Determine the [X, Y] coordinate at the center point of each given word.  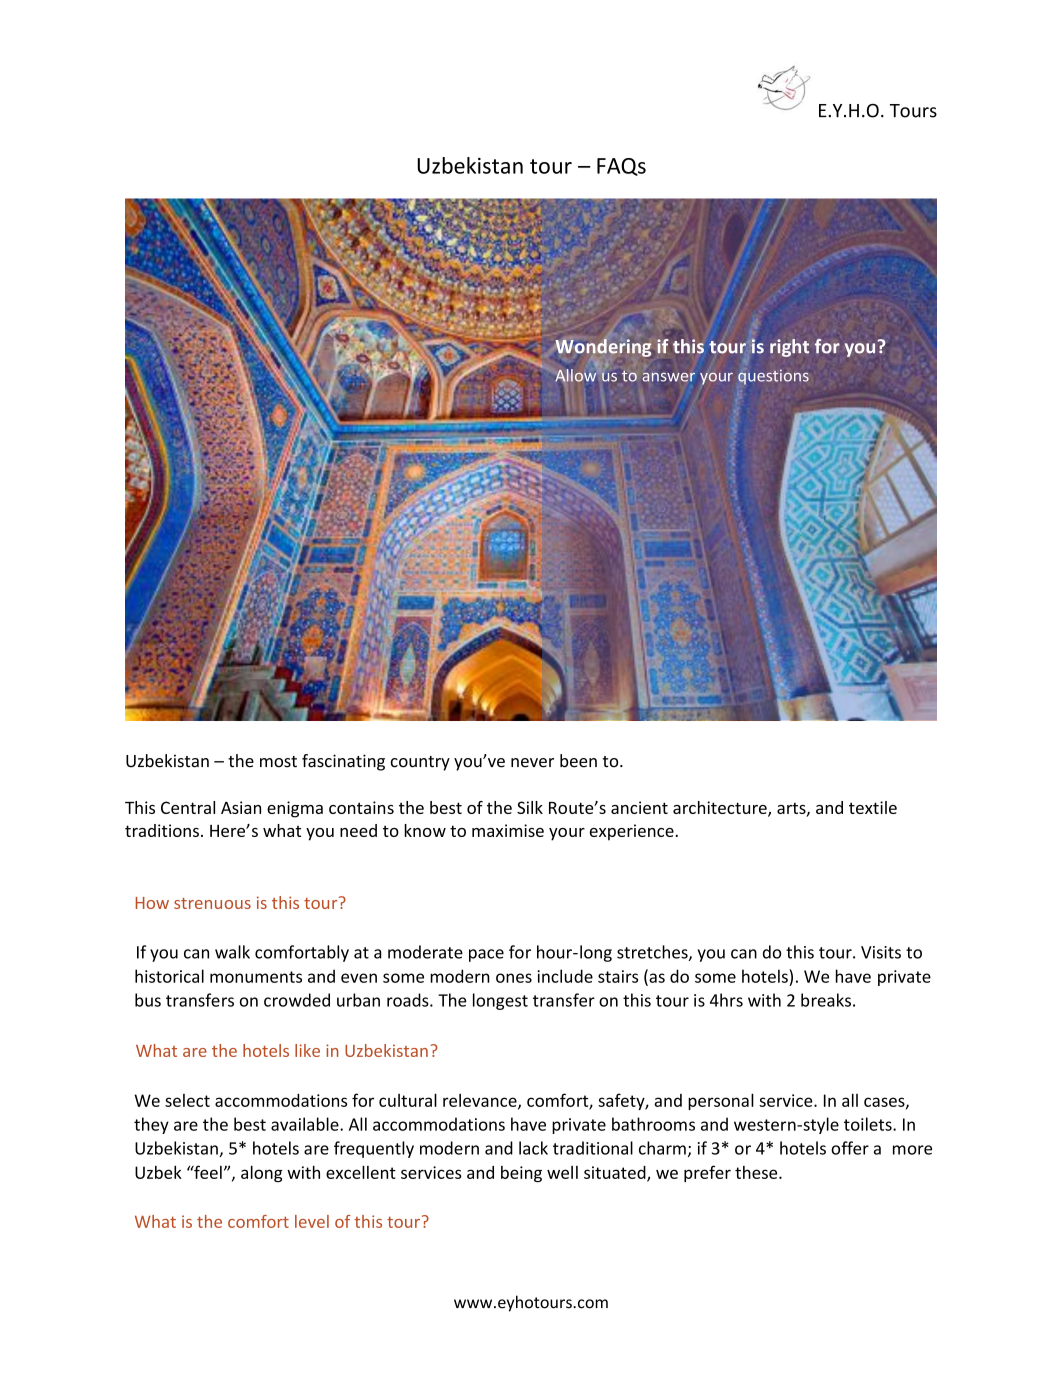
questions [773, 377]
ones [514, 978]
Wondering [603, 348]
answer [668, 377]
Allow [575, 375]
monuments [256, 977]
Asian [241, 807]
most [278, 762]
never [532, 763]
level [312, 1221]
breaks [826, 1000]
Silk [530, 807]
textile [873, 807]
